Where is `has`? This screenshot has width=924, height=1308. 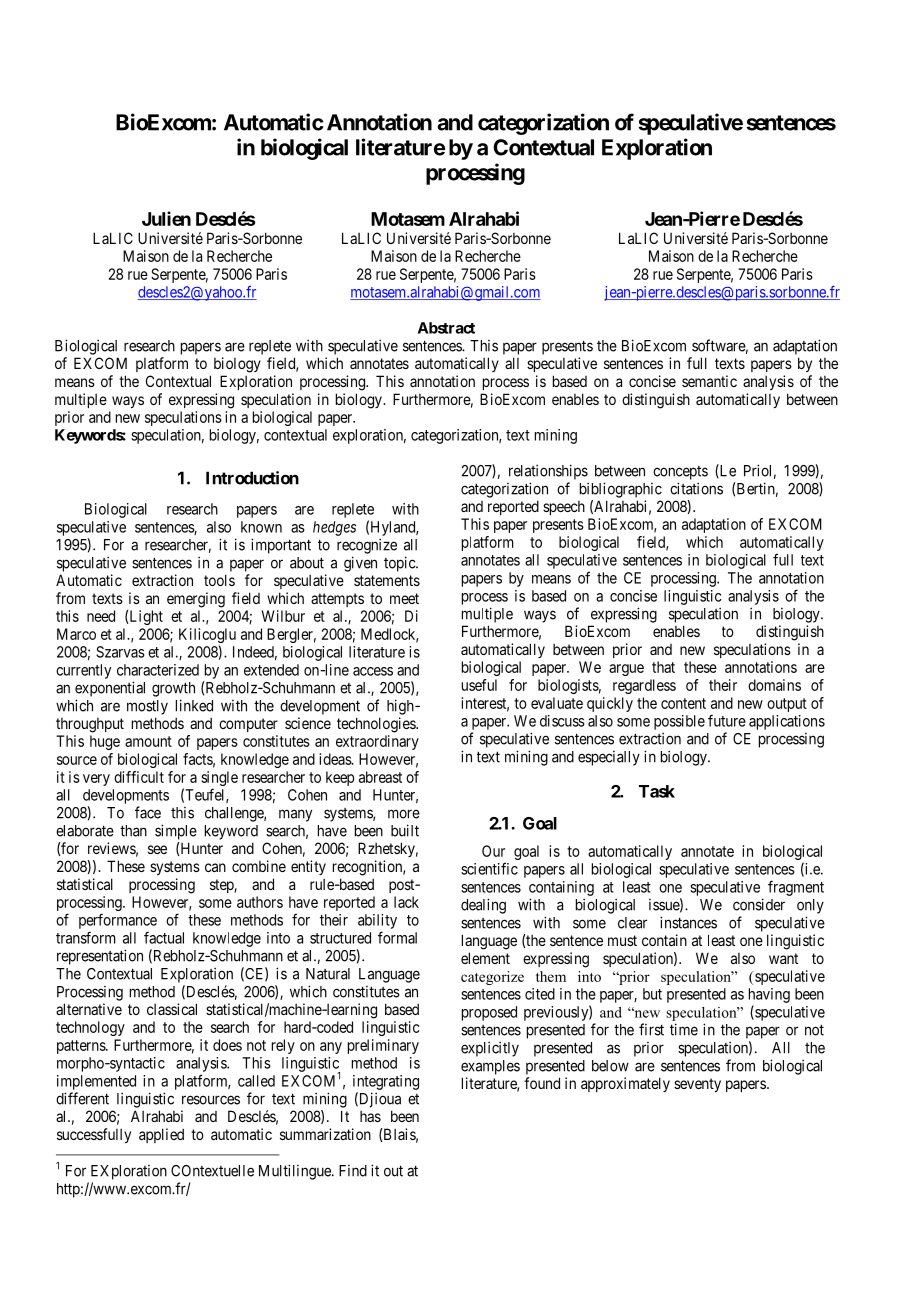 has is located at coordinates (370, 1116).
